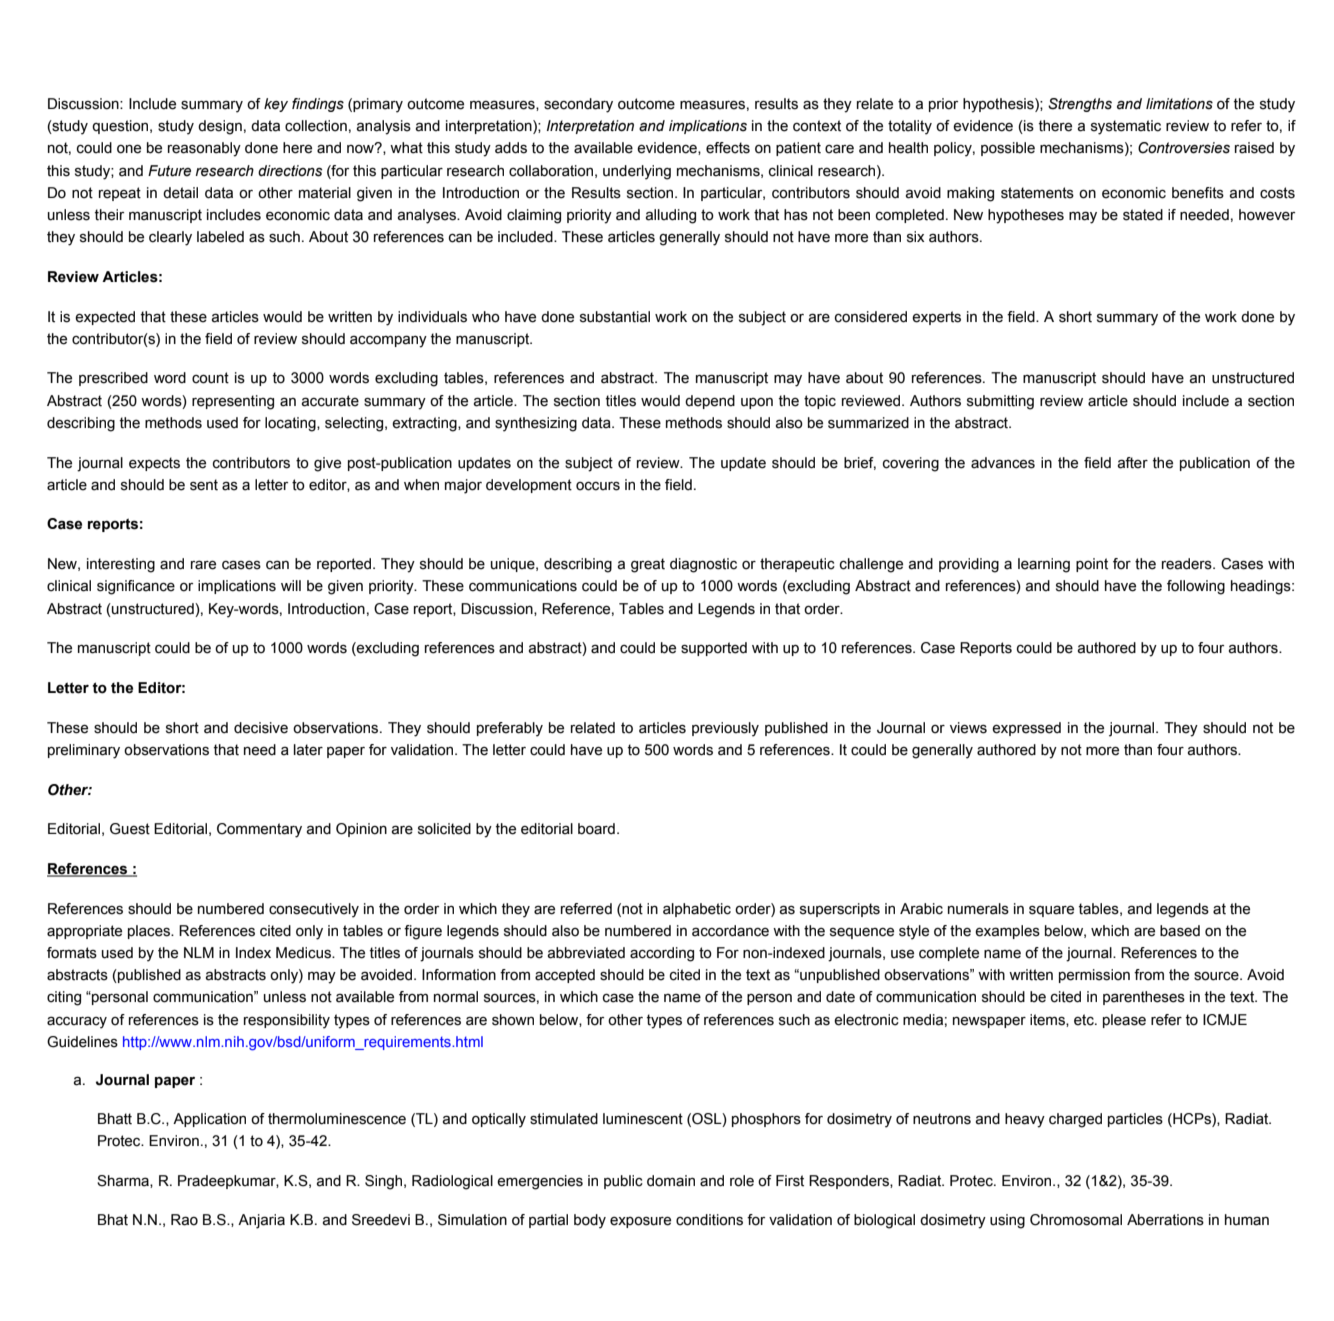  I want to click on decisive, so click(261, 728).
